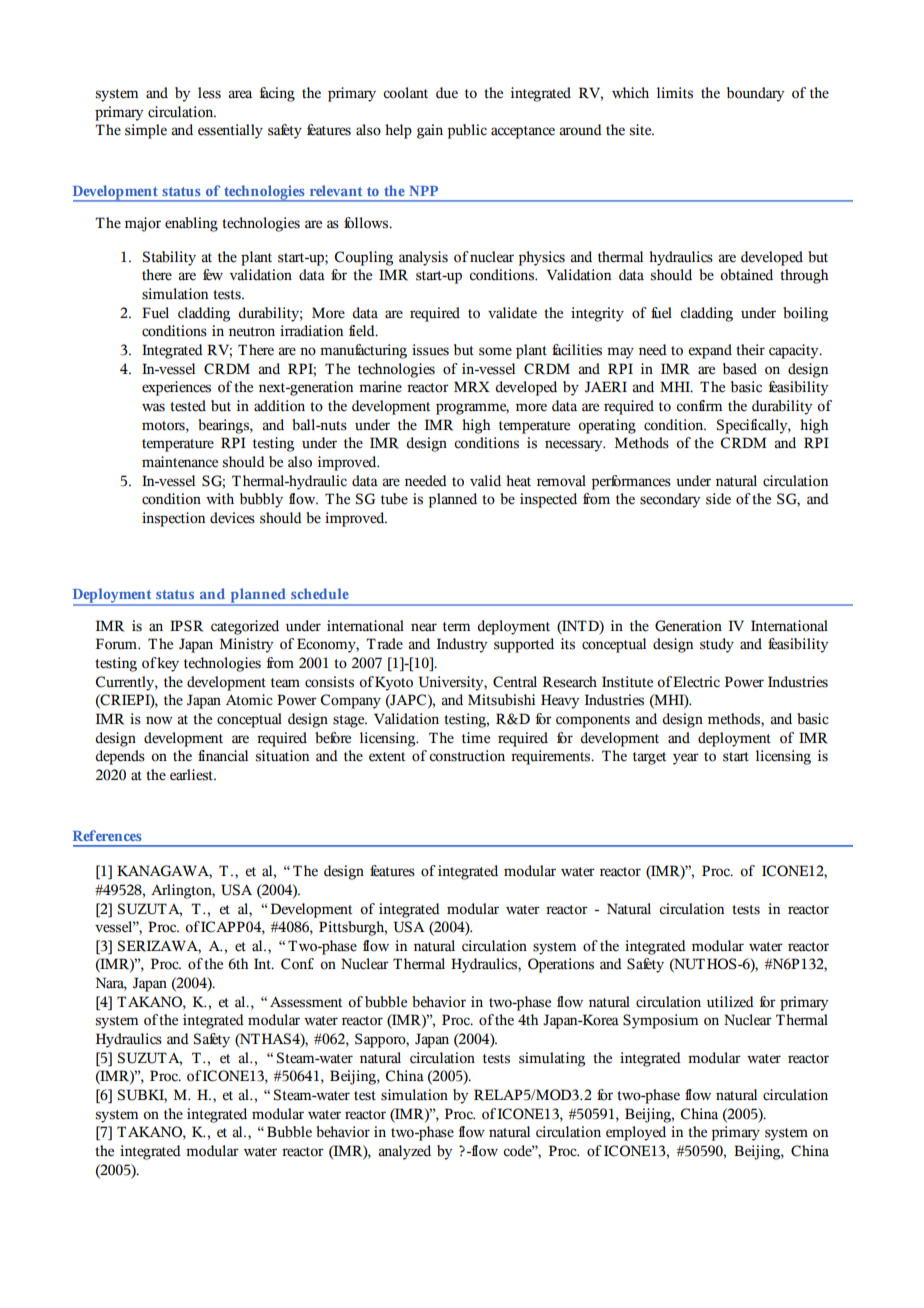 The width and height of the screenshot is (924, 1308). I want to click on based, so click(740, 369).
